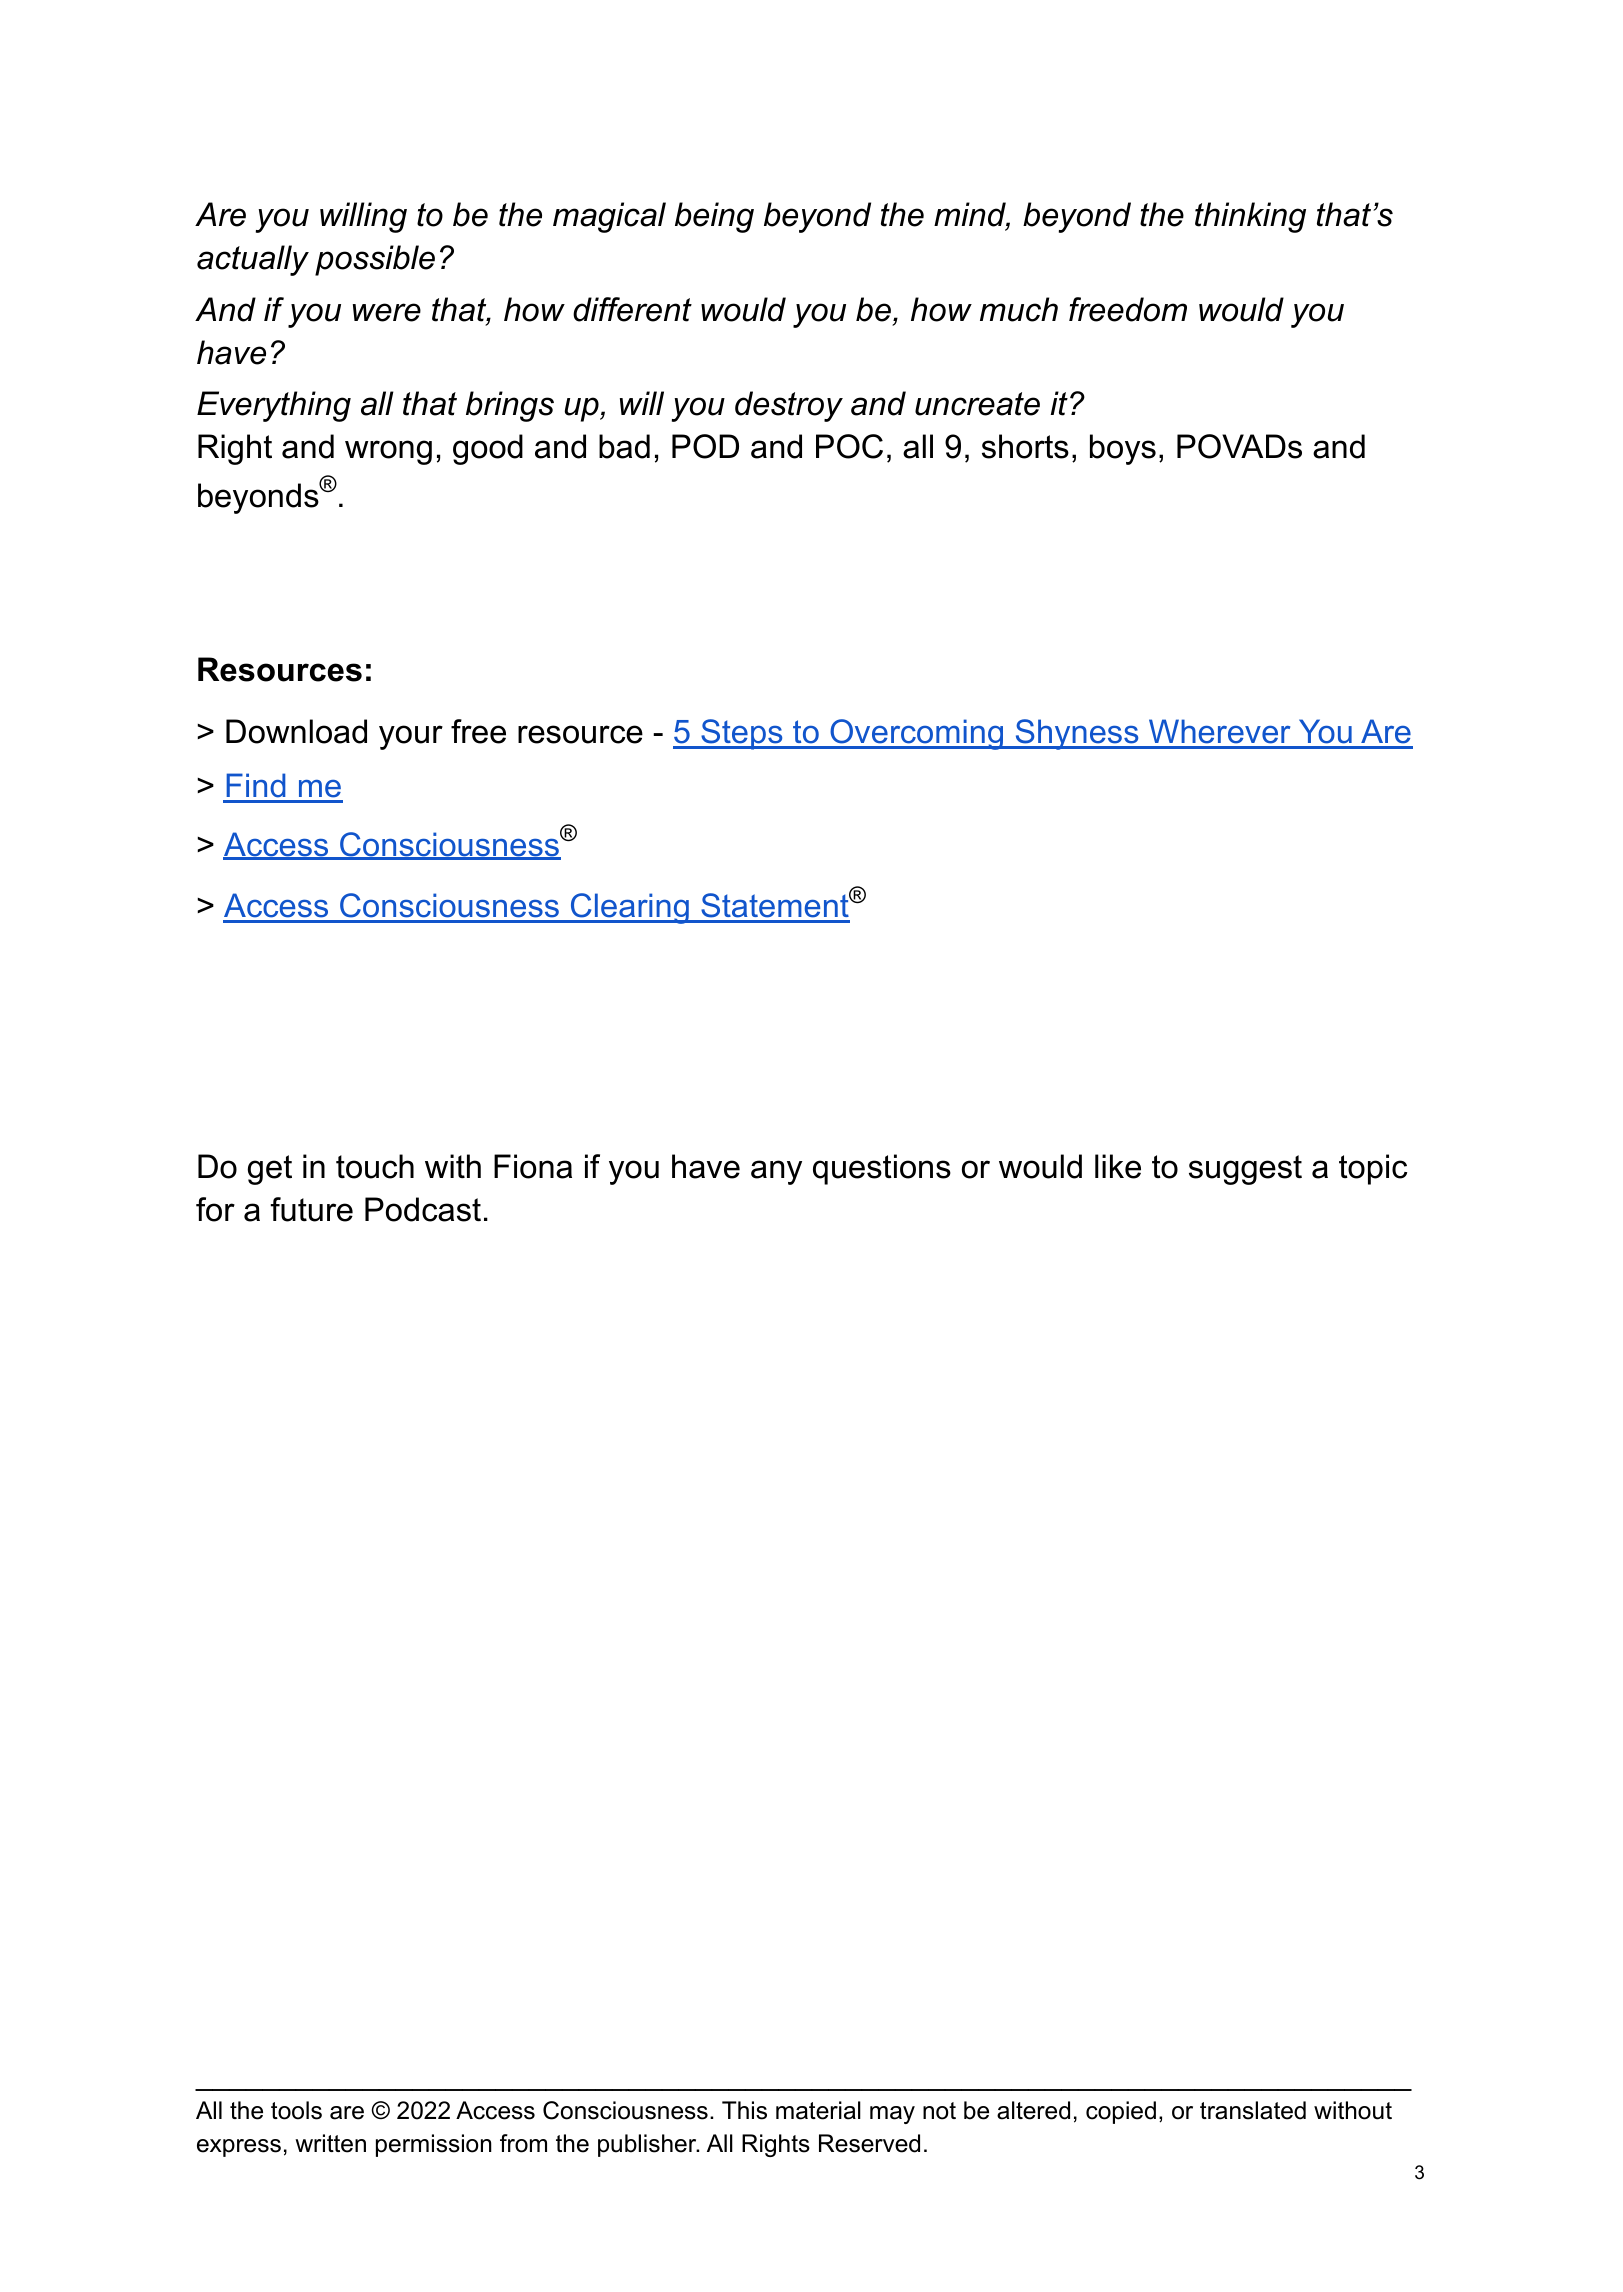 The width and height of the image is (1623, 2292). I want to click on any, so click(776, 1172).
